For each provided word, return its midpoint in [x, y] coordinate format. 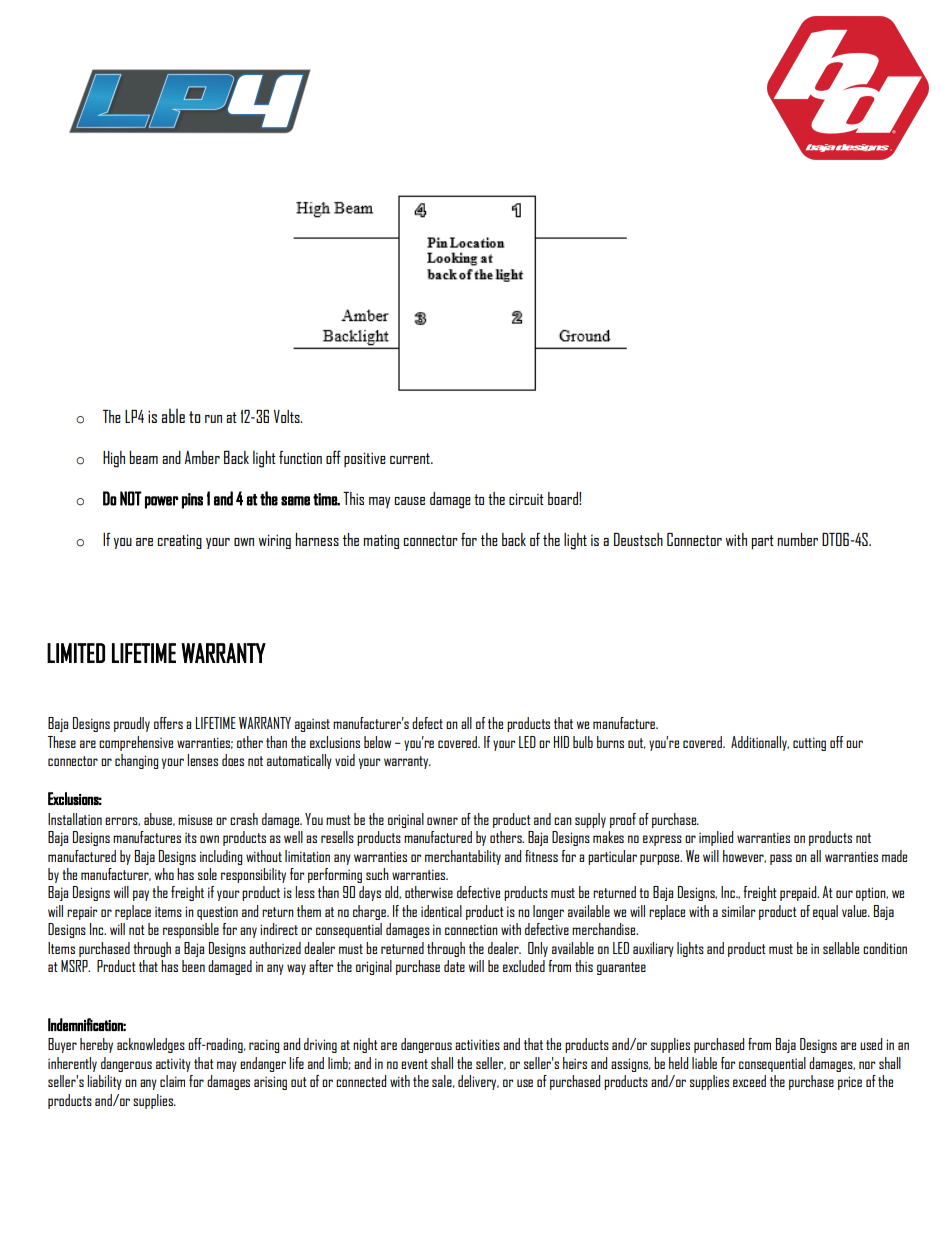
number [797, 539]
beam [143, 457]
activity [173, 1065]
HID [561, 742]
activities [477, 1044]
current [411, 458]
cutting [809, 744]
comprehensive [136, 743]
